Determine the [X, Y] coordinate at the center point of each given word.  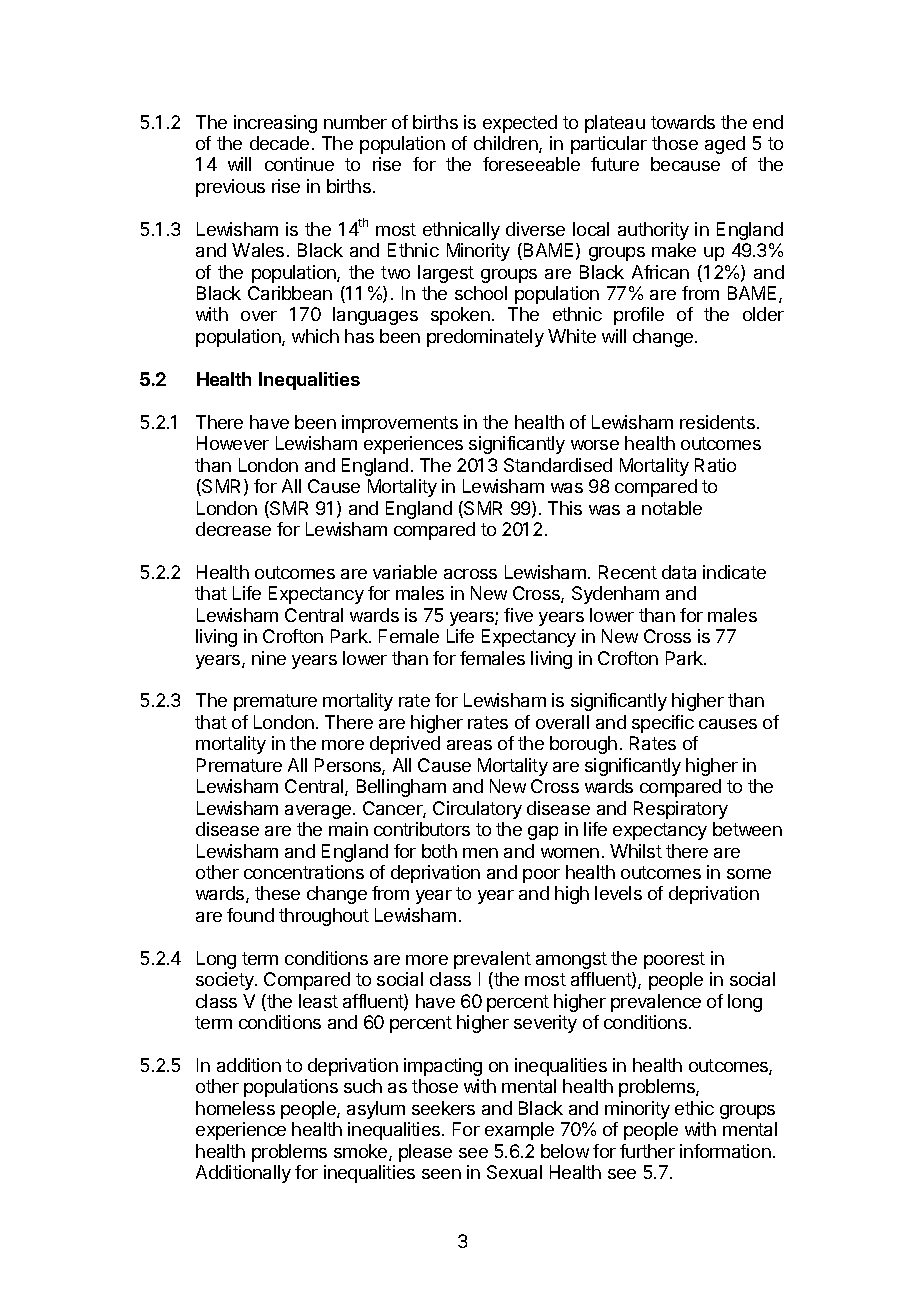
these [277, 893]
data [679, 572]
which [315, 336]
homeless [235, 1108]
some [749, 874]
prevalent [492, 960]
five [518, 615]
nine [269, 658]
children [507, 144]
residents [717, 422]
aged [725, 145]
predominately [485, 338]
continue [299, 164]
